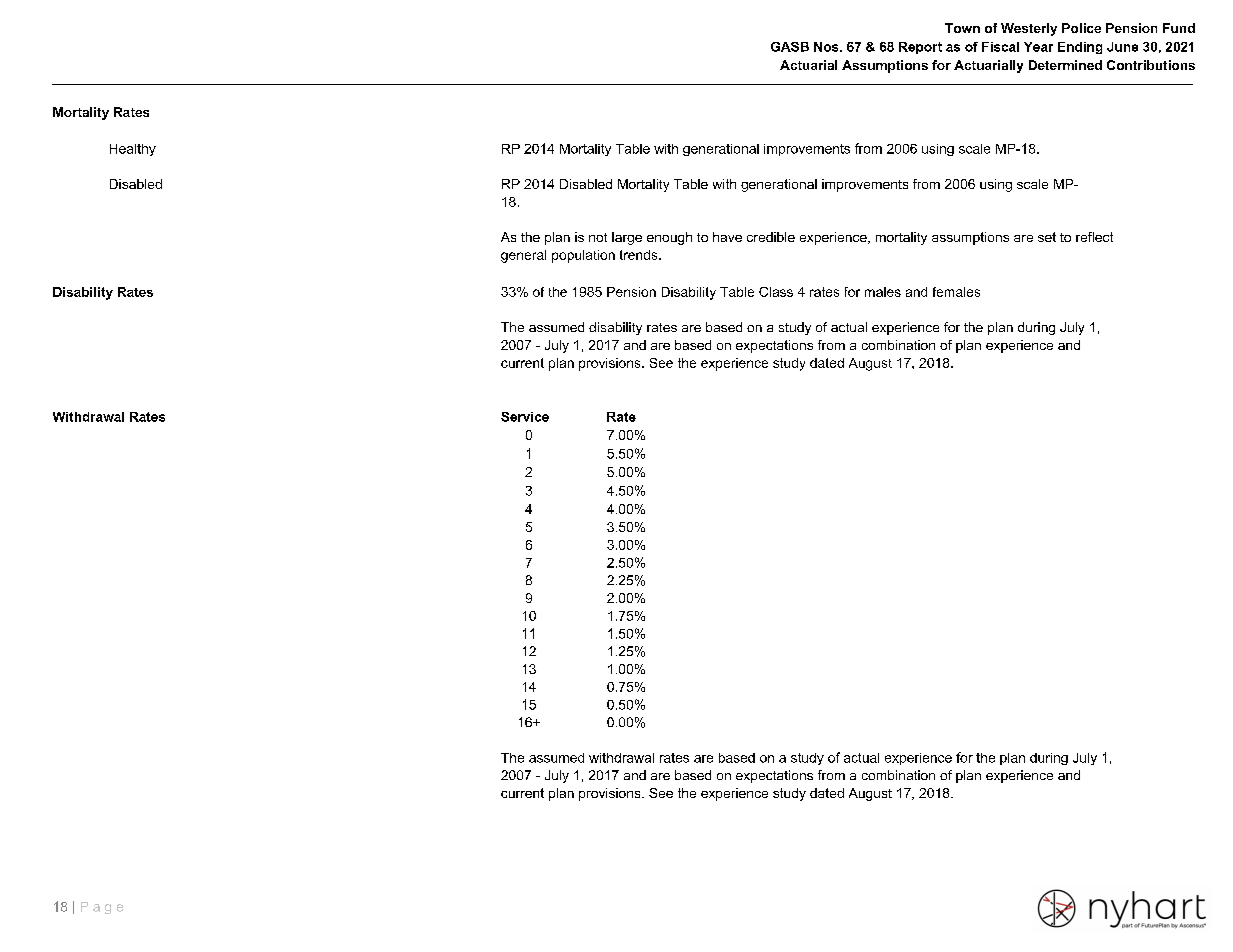 The image size is (1233, 952). I want to click on population, so click(583, 256).
